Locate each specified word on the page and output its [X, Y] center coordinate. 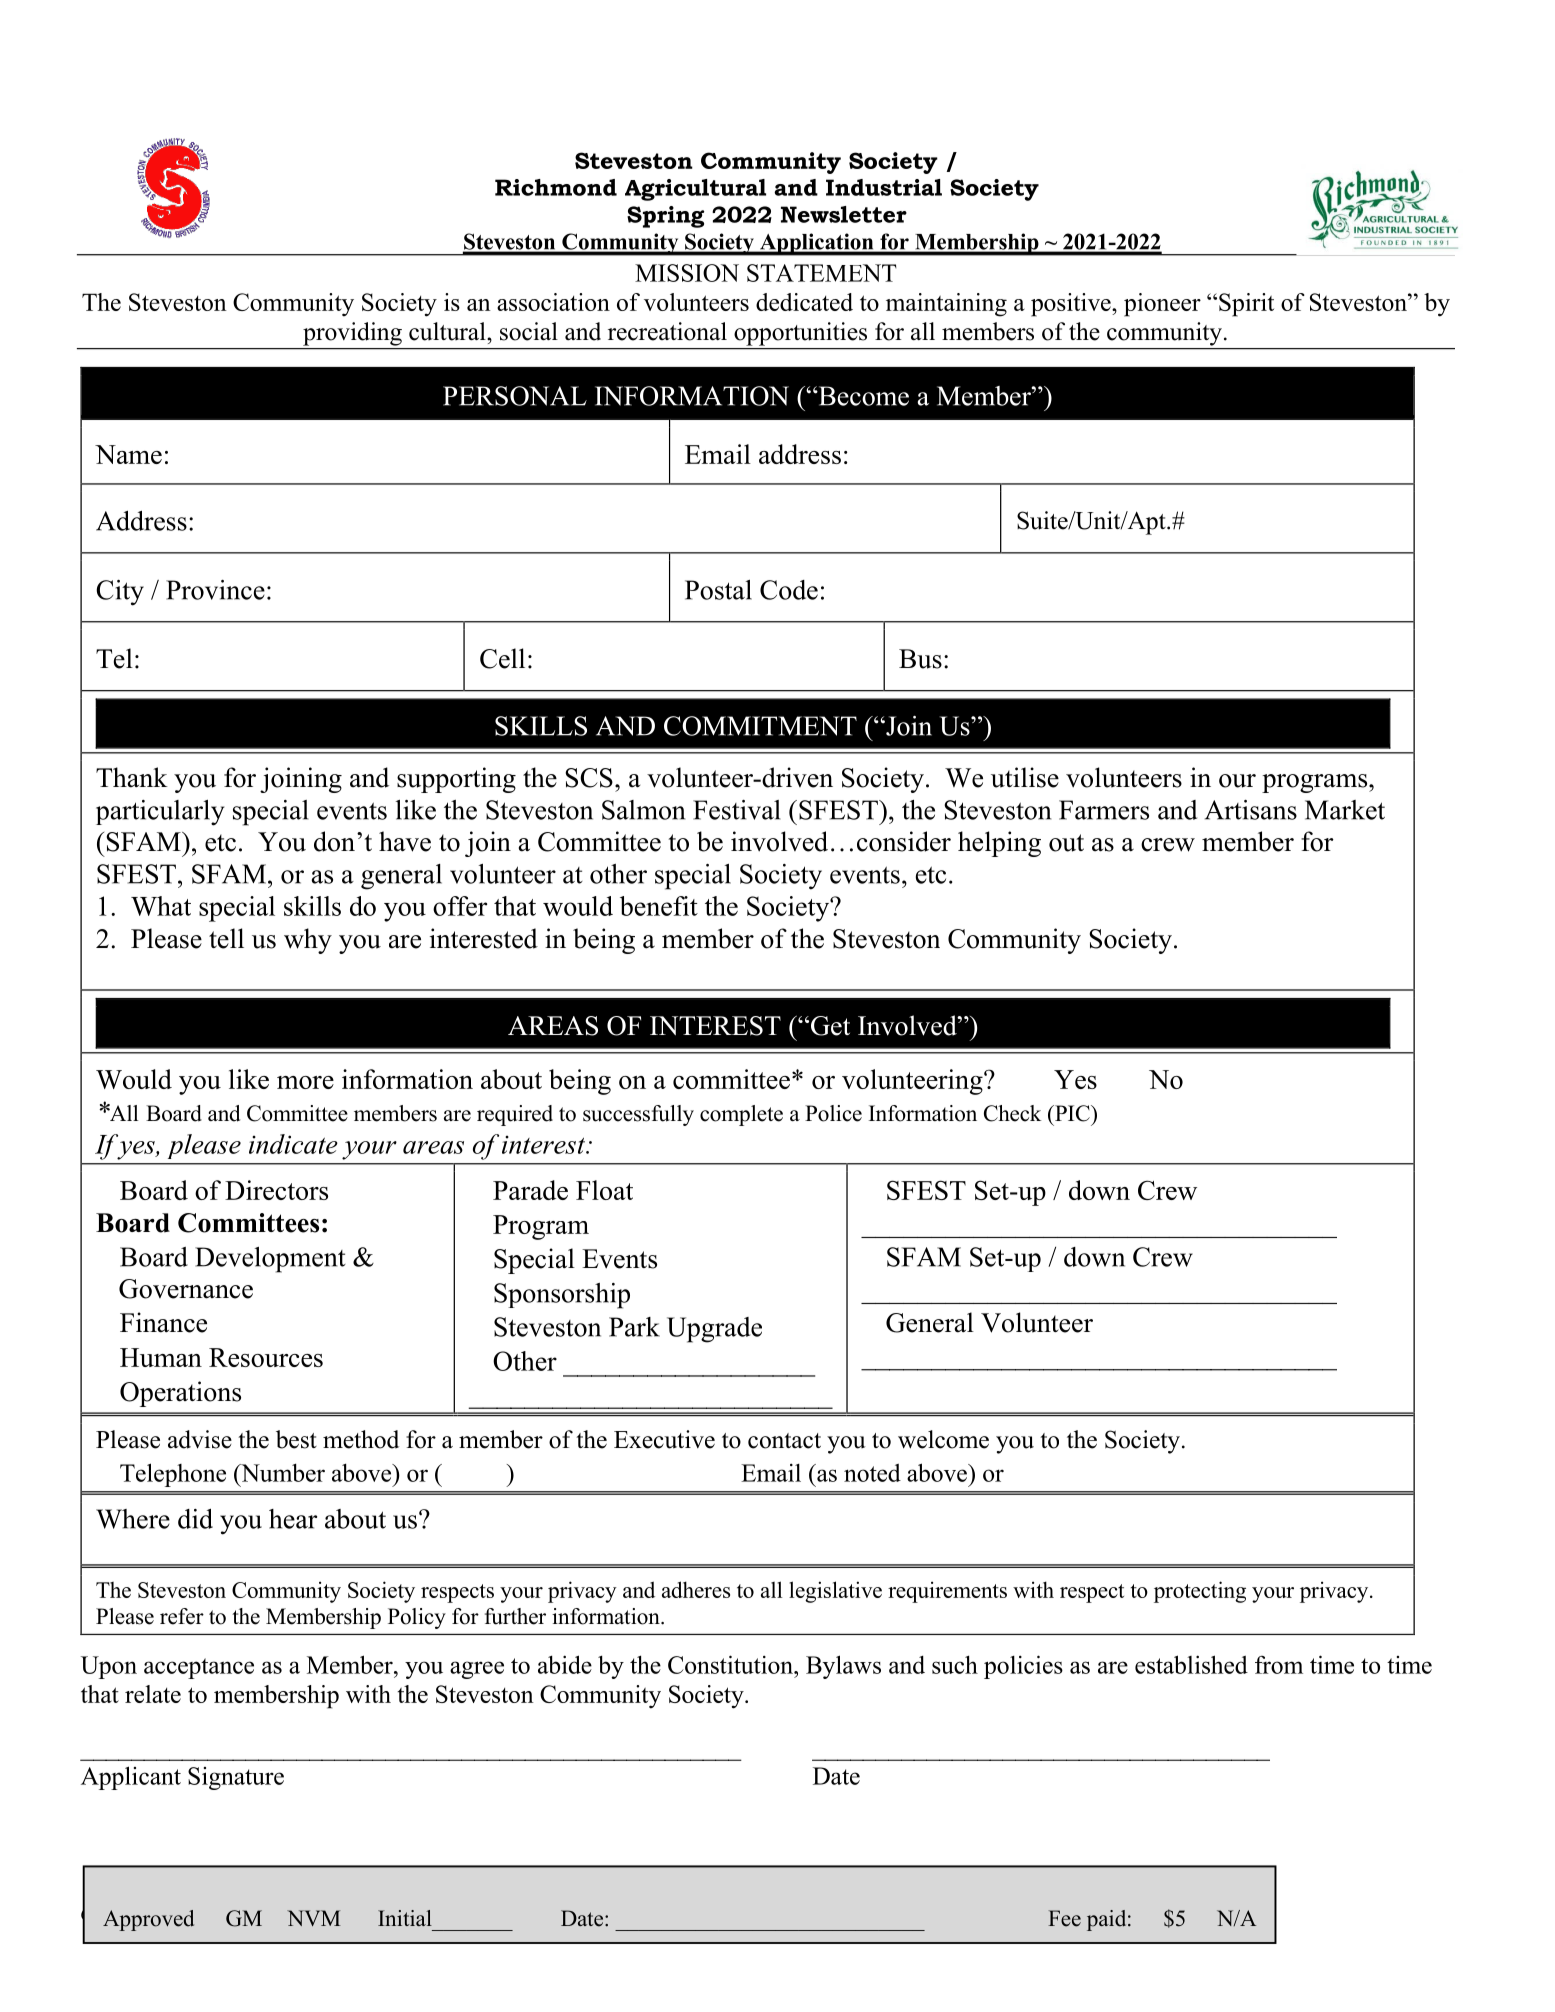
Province [215, 590]
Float [604, 1190]
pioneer [1162, 305]
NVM [314, 1918]
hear [293, 1519]
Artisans [1251, 810]
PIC [1072, 1113]
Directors [276, 1190]
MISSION [687, 273]
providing [352, 334]
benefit [659, 906]
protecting [1200, 1592]
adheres [696, 1589]
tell [226, 938]
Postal [718, 590]
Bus [920, 659]
